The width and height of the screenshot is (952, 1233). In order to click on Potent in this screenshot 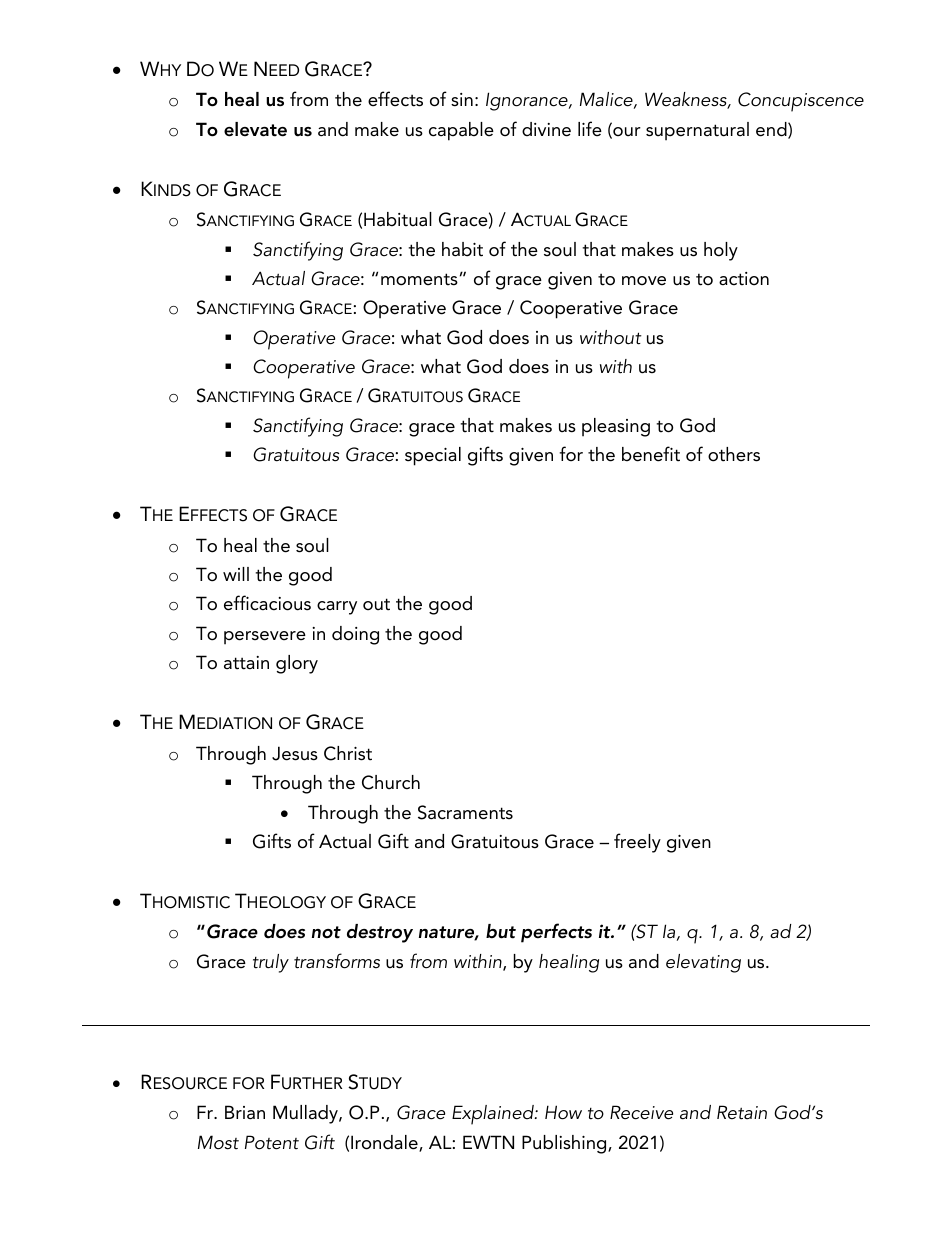, I will do `click(272, 1142)`.
